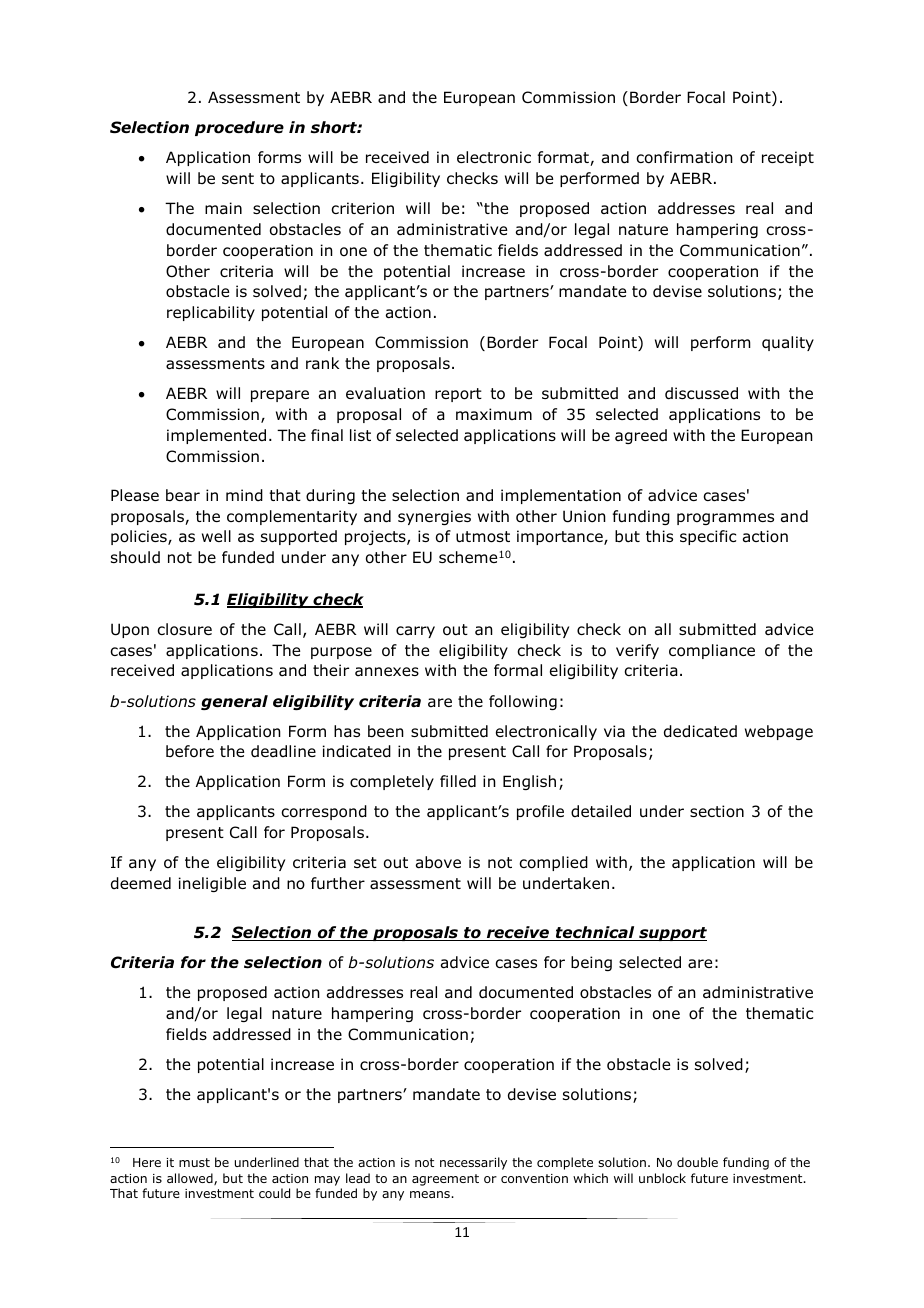  I want to click on section, so click(717, 811).
